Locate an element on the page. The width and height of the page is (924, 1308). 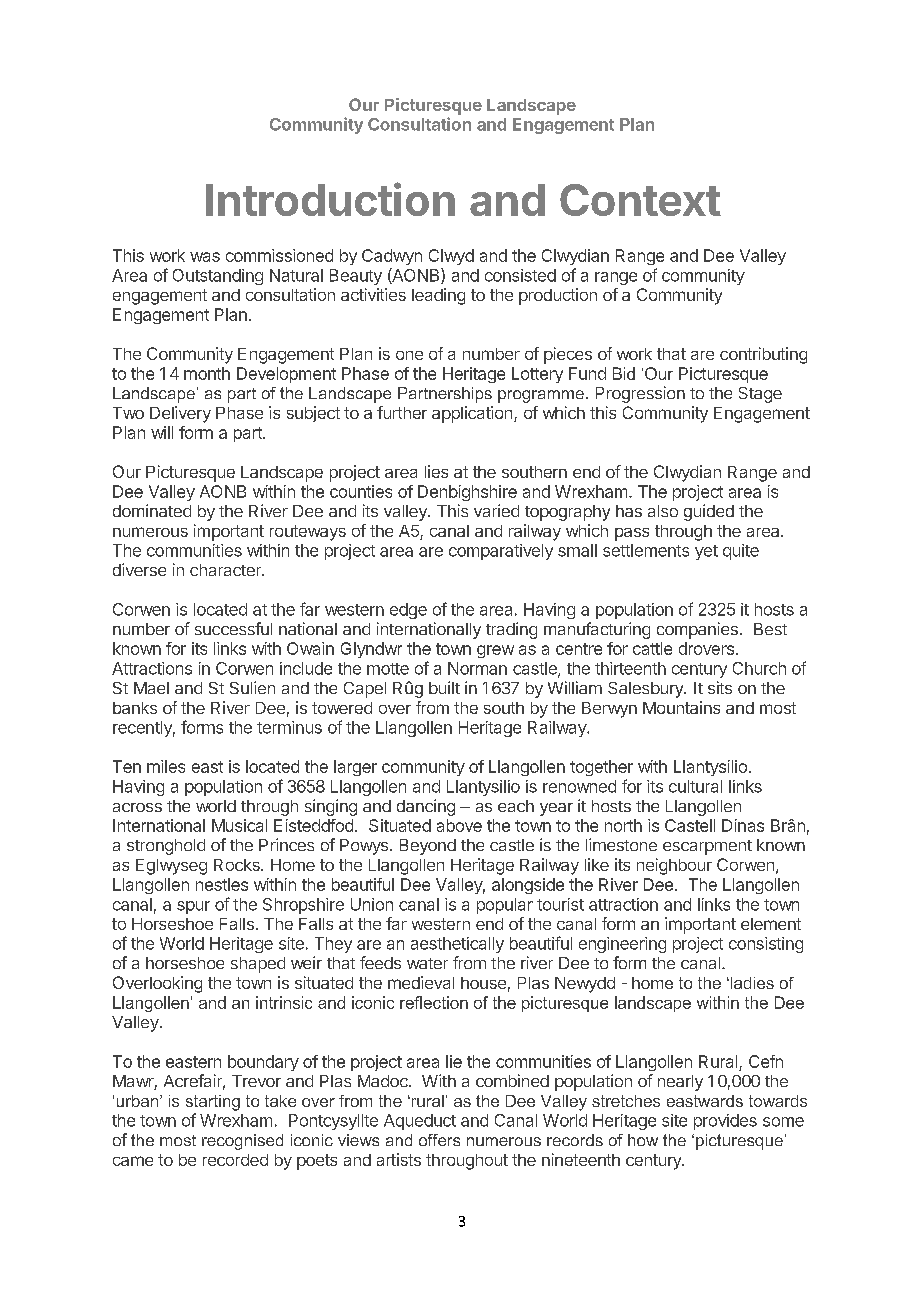
provides is located at coordinates (725, 1122).
